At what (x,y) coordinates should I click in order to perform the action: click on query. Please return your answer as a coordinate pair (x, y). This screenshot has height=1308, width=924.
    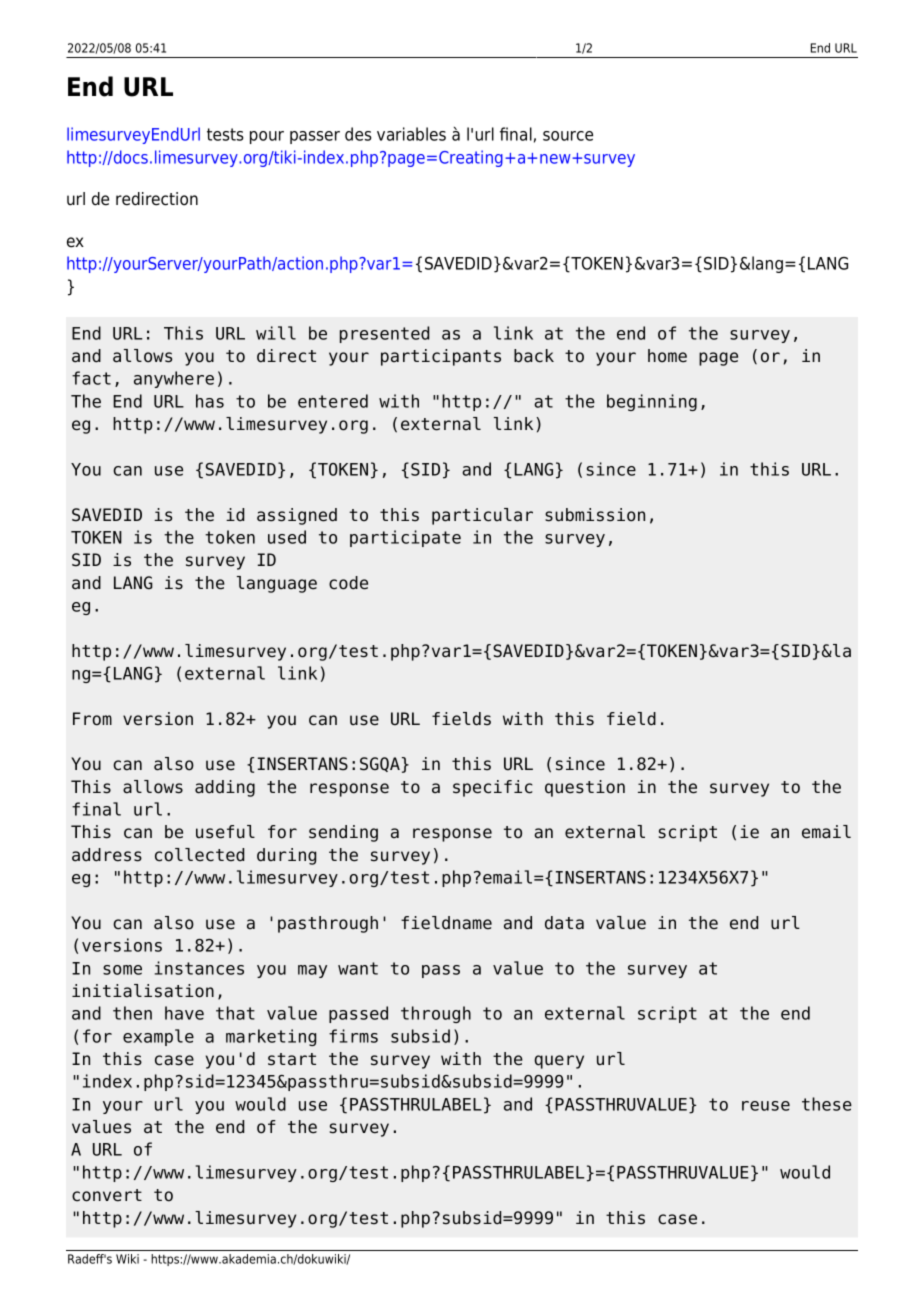
    Looking at the image, I should click on (559, 1062).
